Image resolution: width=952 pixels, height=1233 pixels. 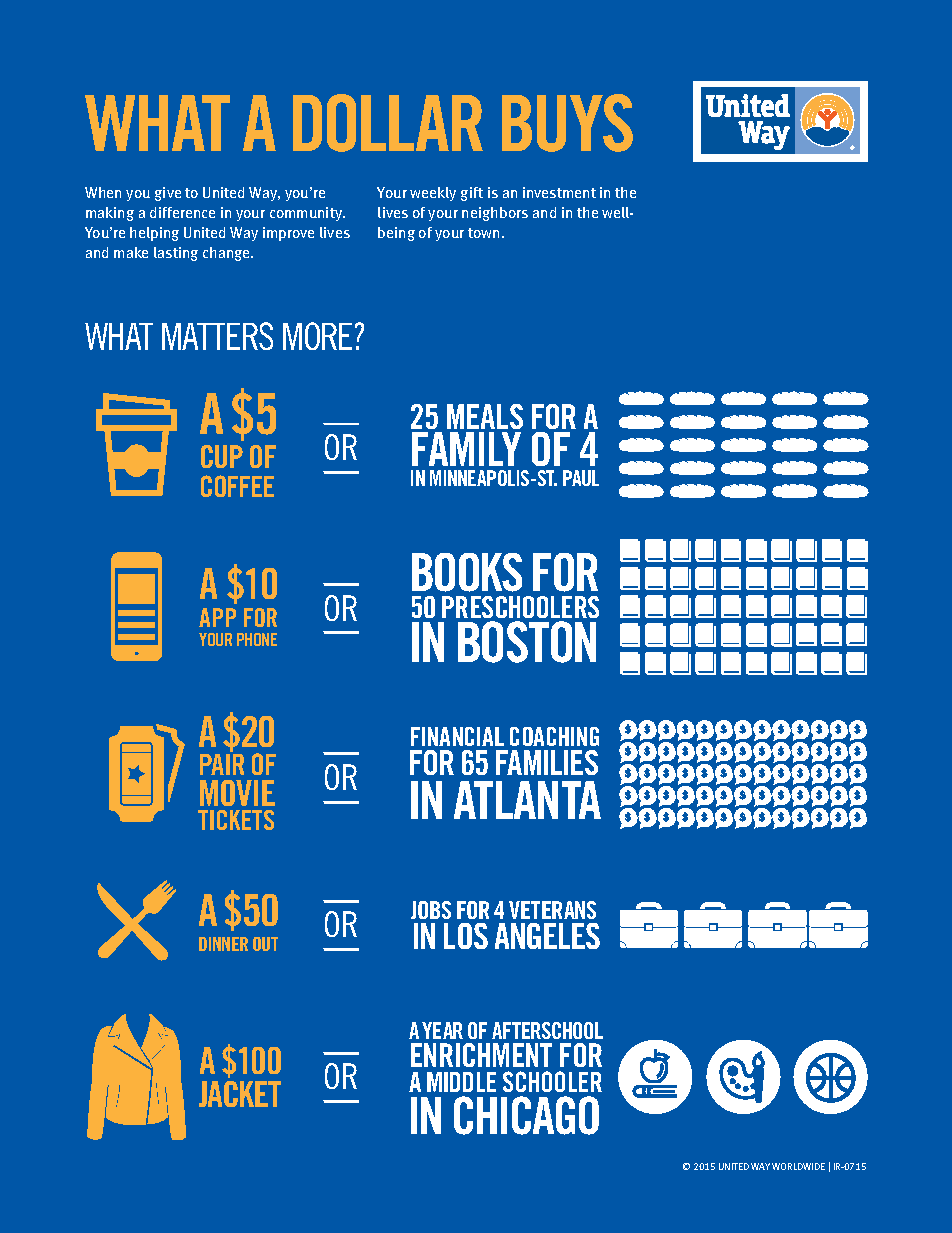 I want to click on MIDDLE, so click(x=461, y=1082).
